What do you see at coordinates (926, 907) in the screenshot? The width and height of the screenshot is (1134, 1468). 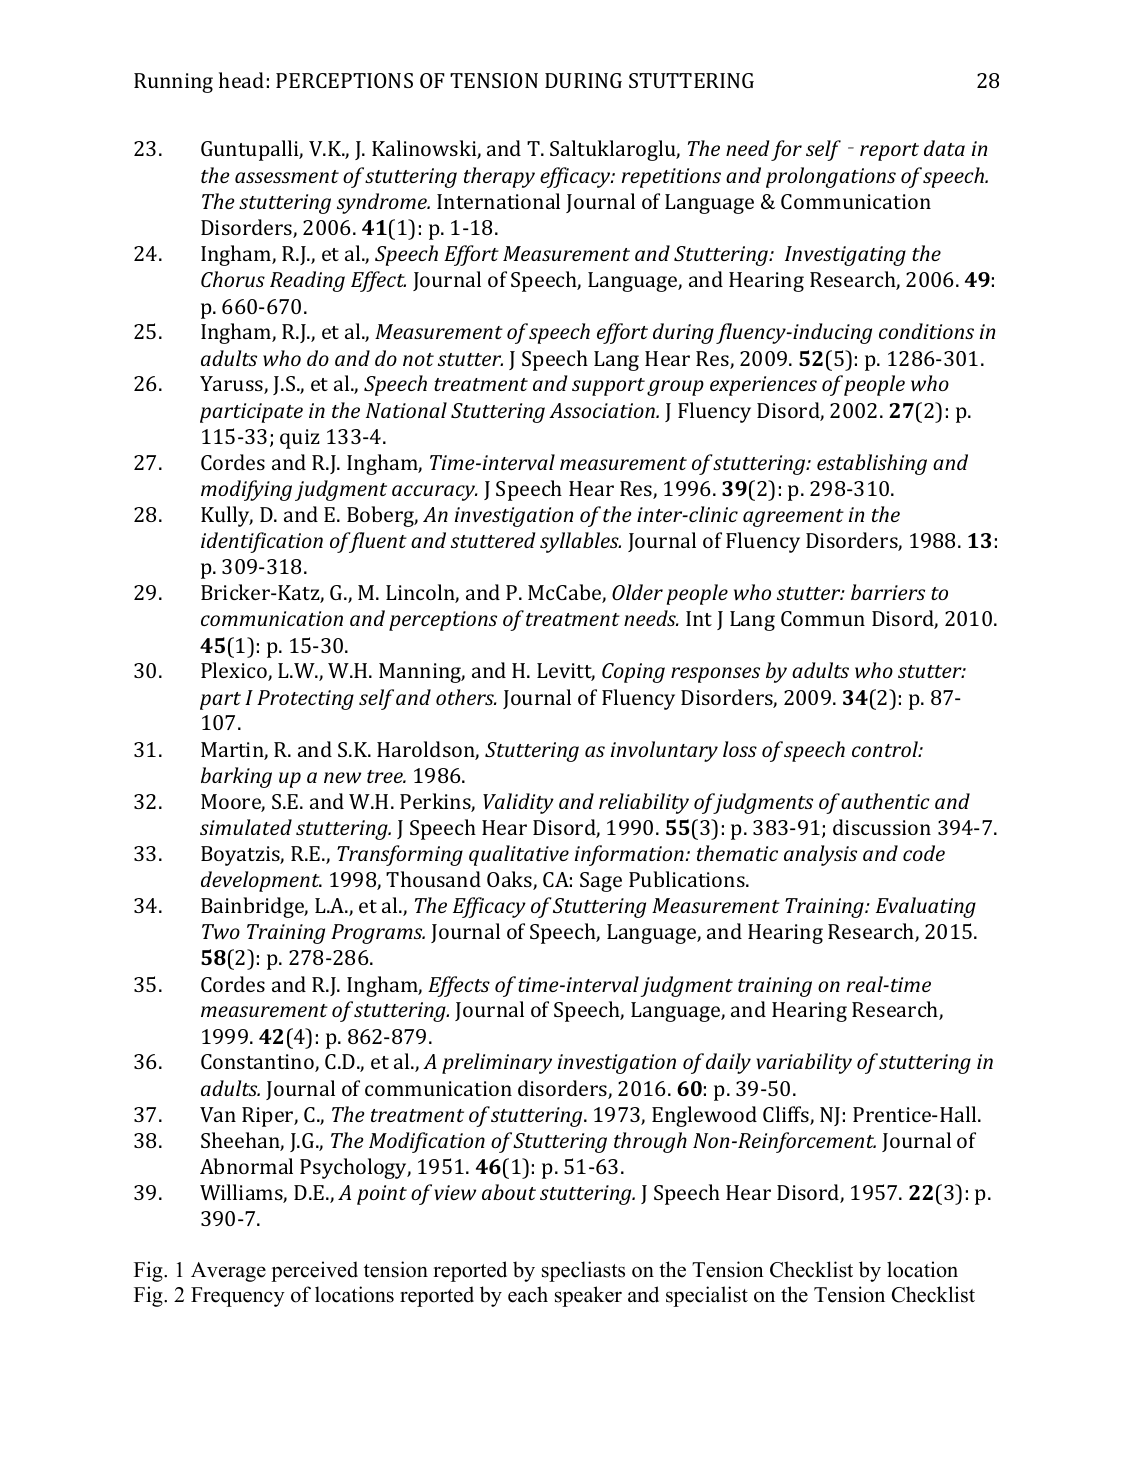 I see `Evaluating` at bounding box center [926, 907].
